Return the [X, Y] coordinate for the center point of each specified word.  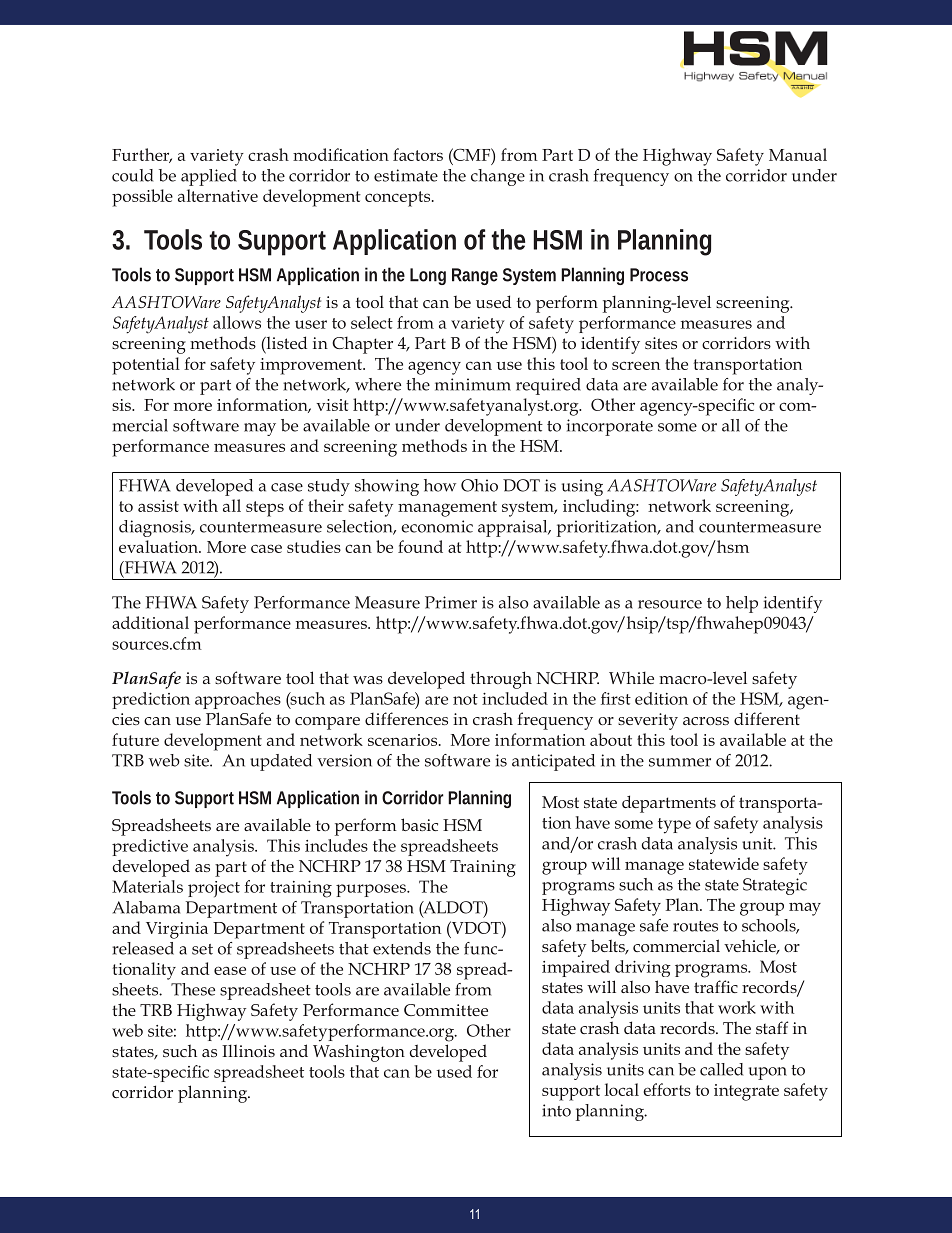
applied [209, 177]
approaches [238, 700]
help [742, 604]
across [706, 721]
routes [695, 926]
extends [402, 948]
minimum [473, 384]
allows [237, 322]
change [498, 177]
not [465, 699]
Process [659, 275]
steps [265, 509]
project [214, 889]
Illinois [248, 1050]
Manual [798, 154]
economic [437, 526]
